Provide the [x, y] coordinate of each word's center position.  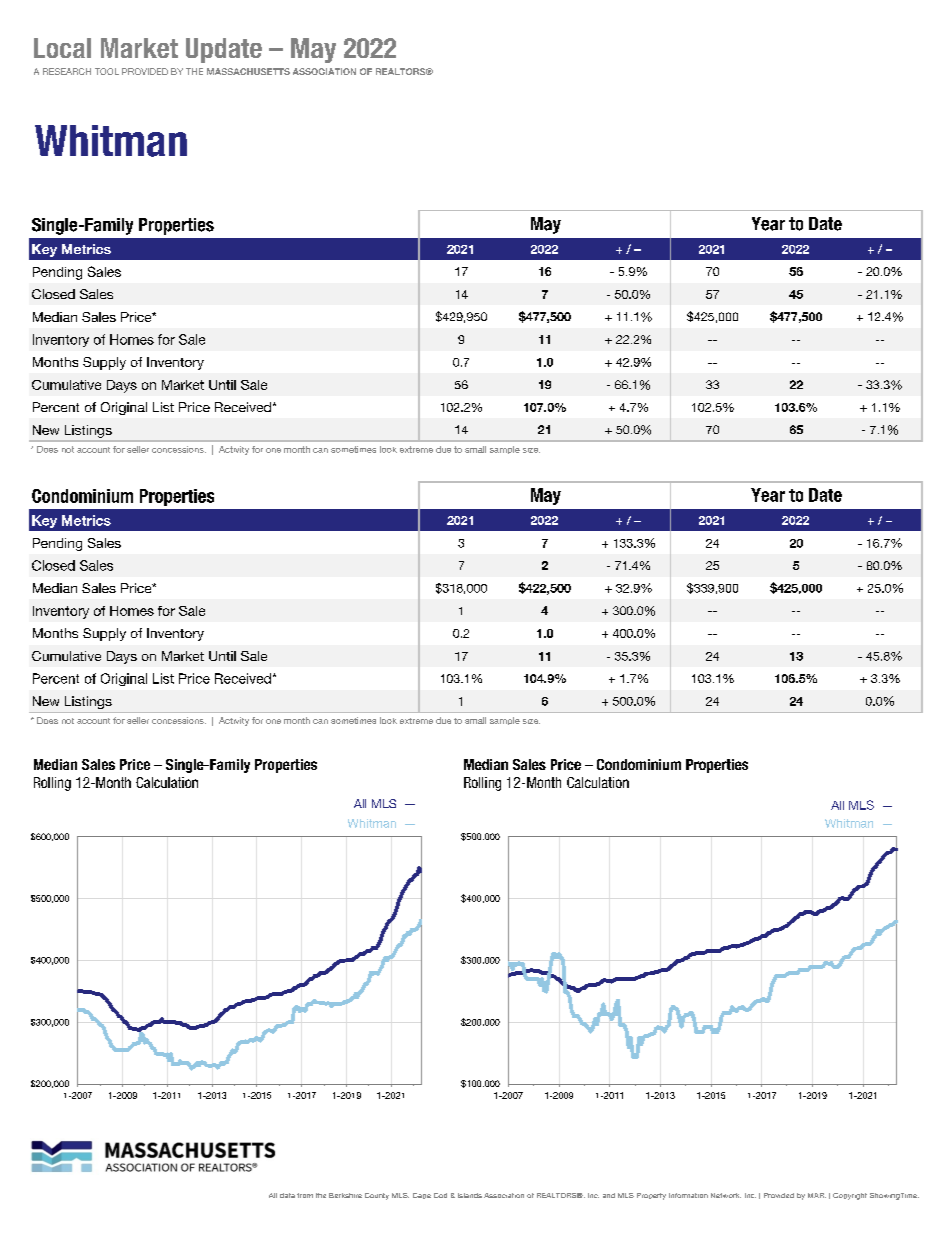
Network [726, 1195]
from [305, 1195]
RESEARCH [67, 71]
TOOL [107, 71]
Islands [470, 1195]
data [287, 1195]
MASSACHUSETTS [248, 71]
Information [688, 1195]
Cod [440, 1195]
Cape [422, 1196]
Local [62, 48]
